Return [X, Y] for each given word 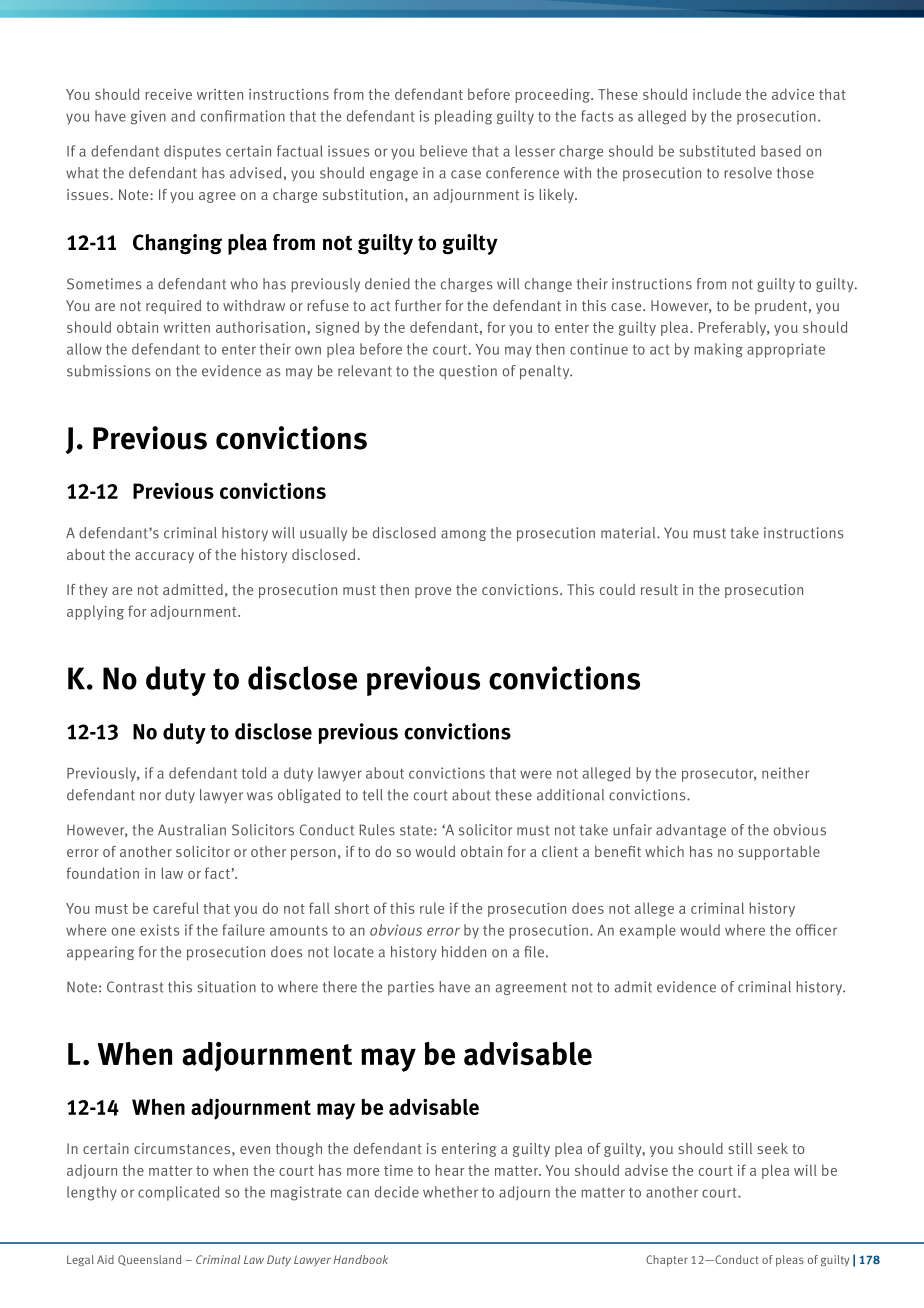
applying [95, 612]
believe [443, 151]
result [659, 589]
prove [433, 592]
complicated [178, 1193]
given [148, 117]
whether [450, 1192]
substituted [717, 151]
